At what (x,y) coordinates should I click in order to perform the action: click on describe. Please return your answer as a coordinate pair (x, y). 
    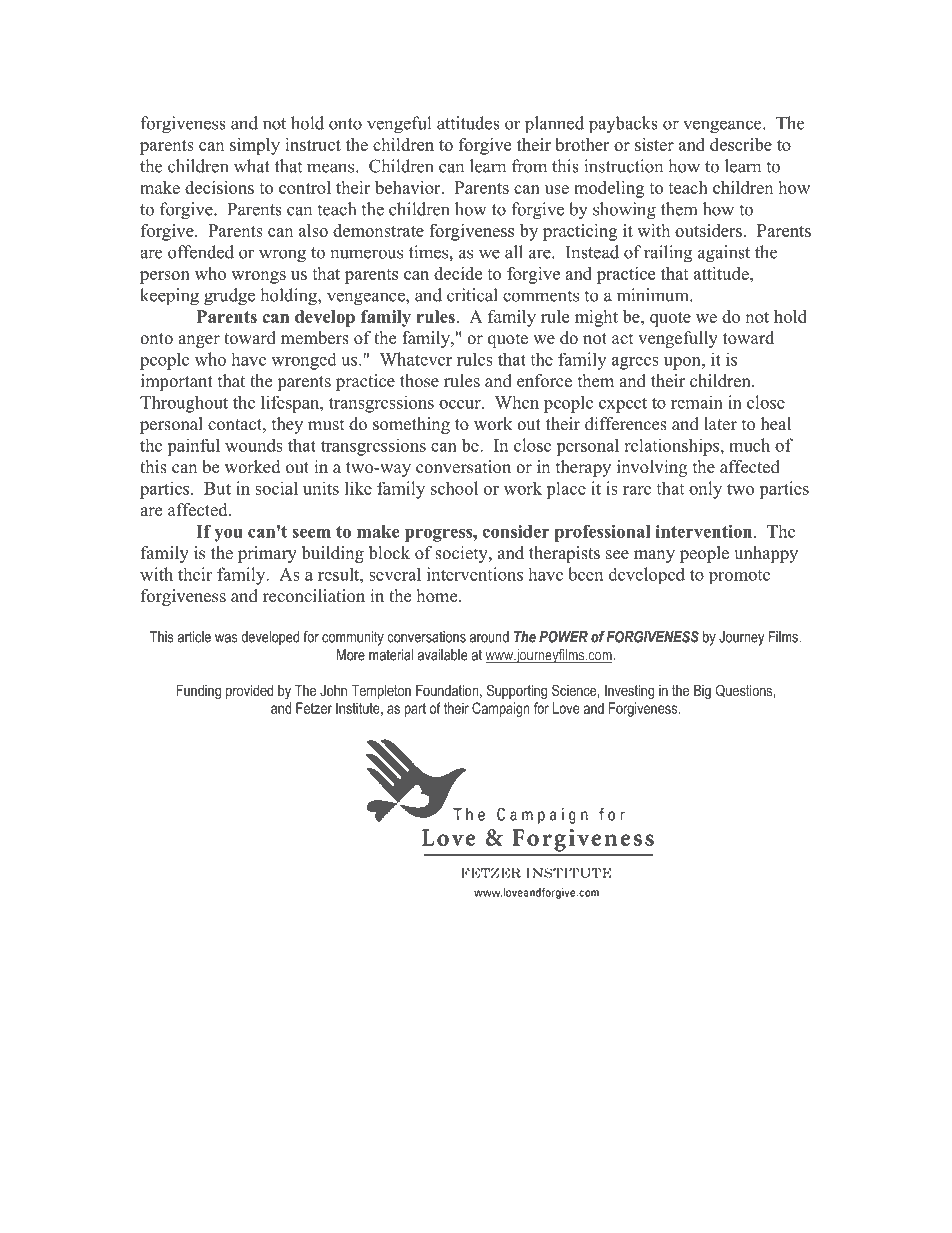
    Looking at the image, I should click on (741, 144).
